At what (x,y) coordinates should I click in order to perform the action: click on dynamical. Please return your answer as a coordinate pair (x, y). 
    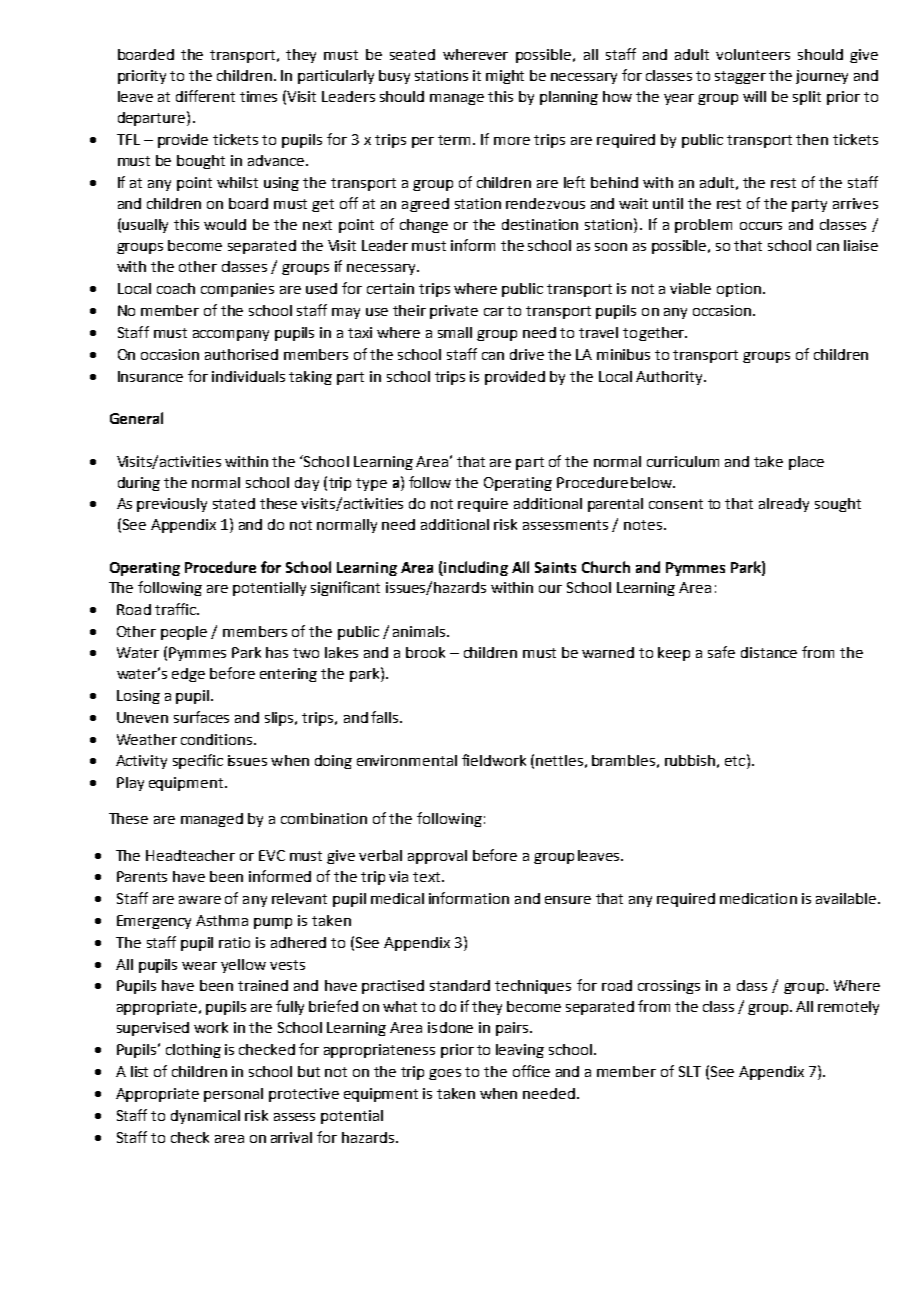
    Looking at the image, I should click on (205, 1117).
